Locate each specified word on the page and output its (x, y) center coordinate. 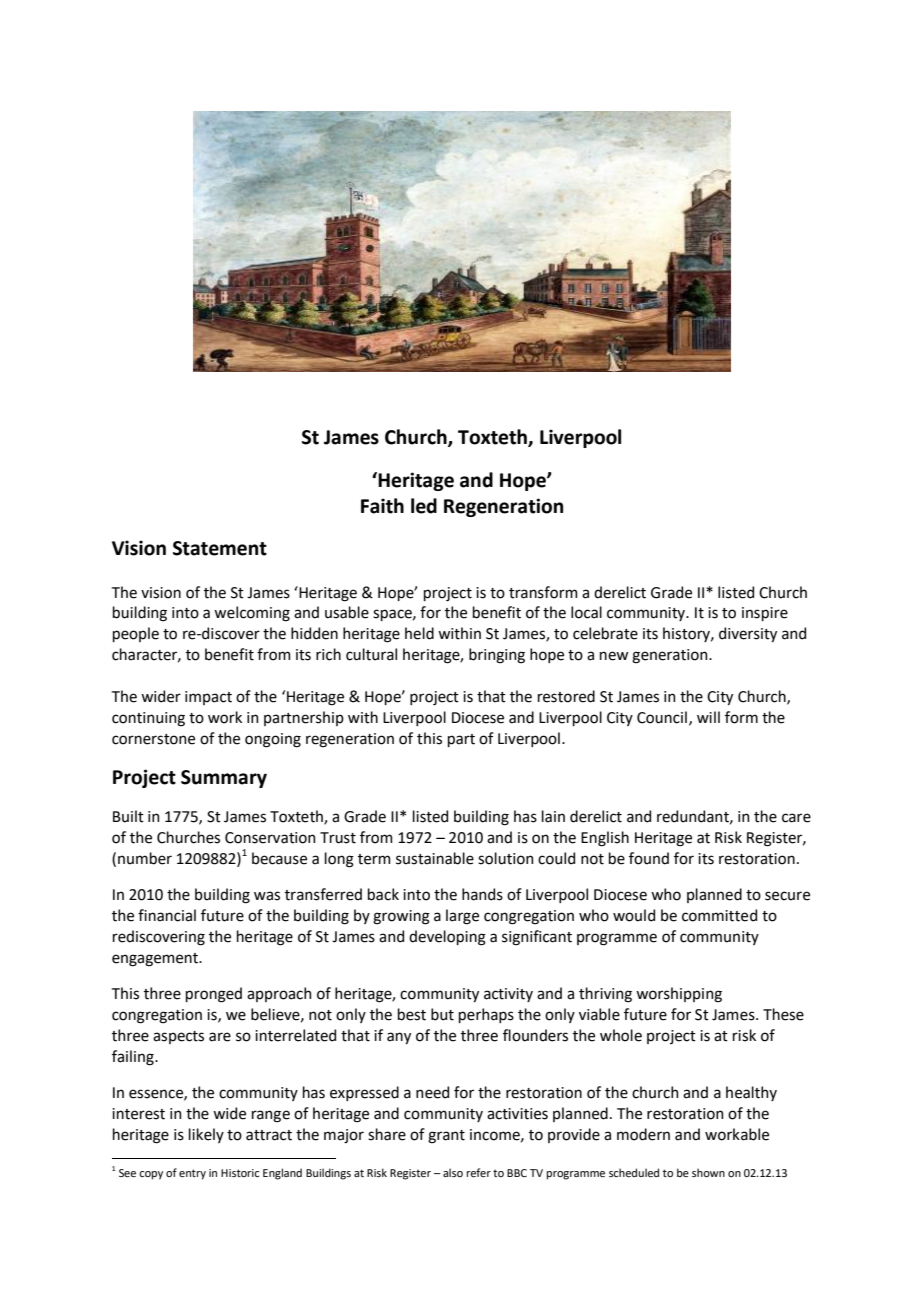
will (708, 717)
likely (206, 1135)
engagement (156, 960)
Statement (220, 548)
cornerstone (153, 739)
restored (566, 696)
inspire (765, 614)
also (453, 1172)
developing (447, 938)
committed (719, 915)
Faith (382, 506)
